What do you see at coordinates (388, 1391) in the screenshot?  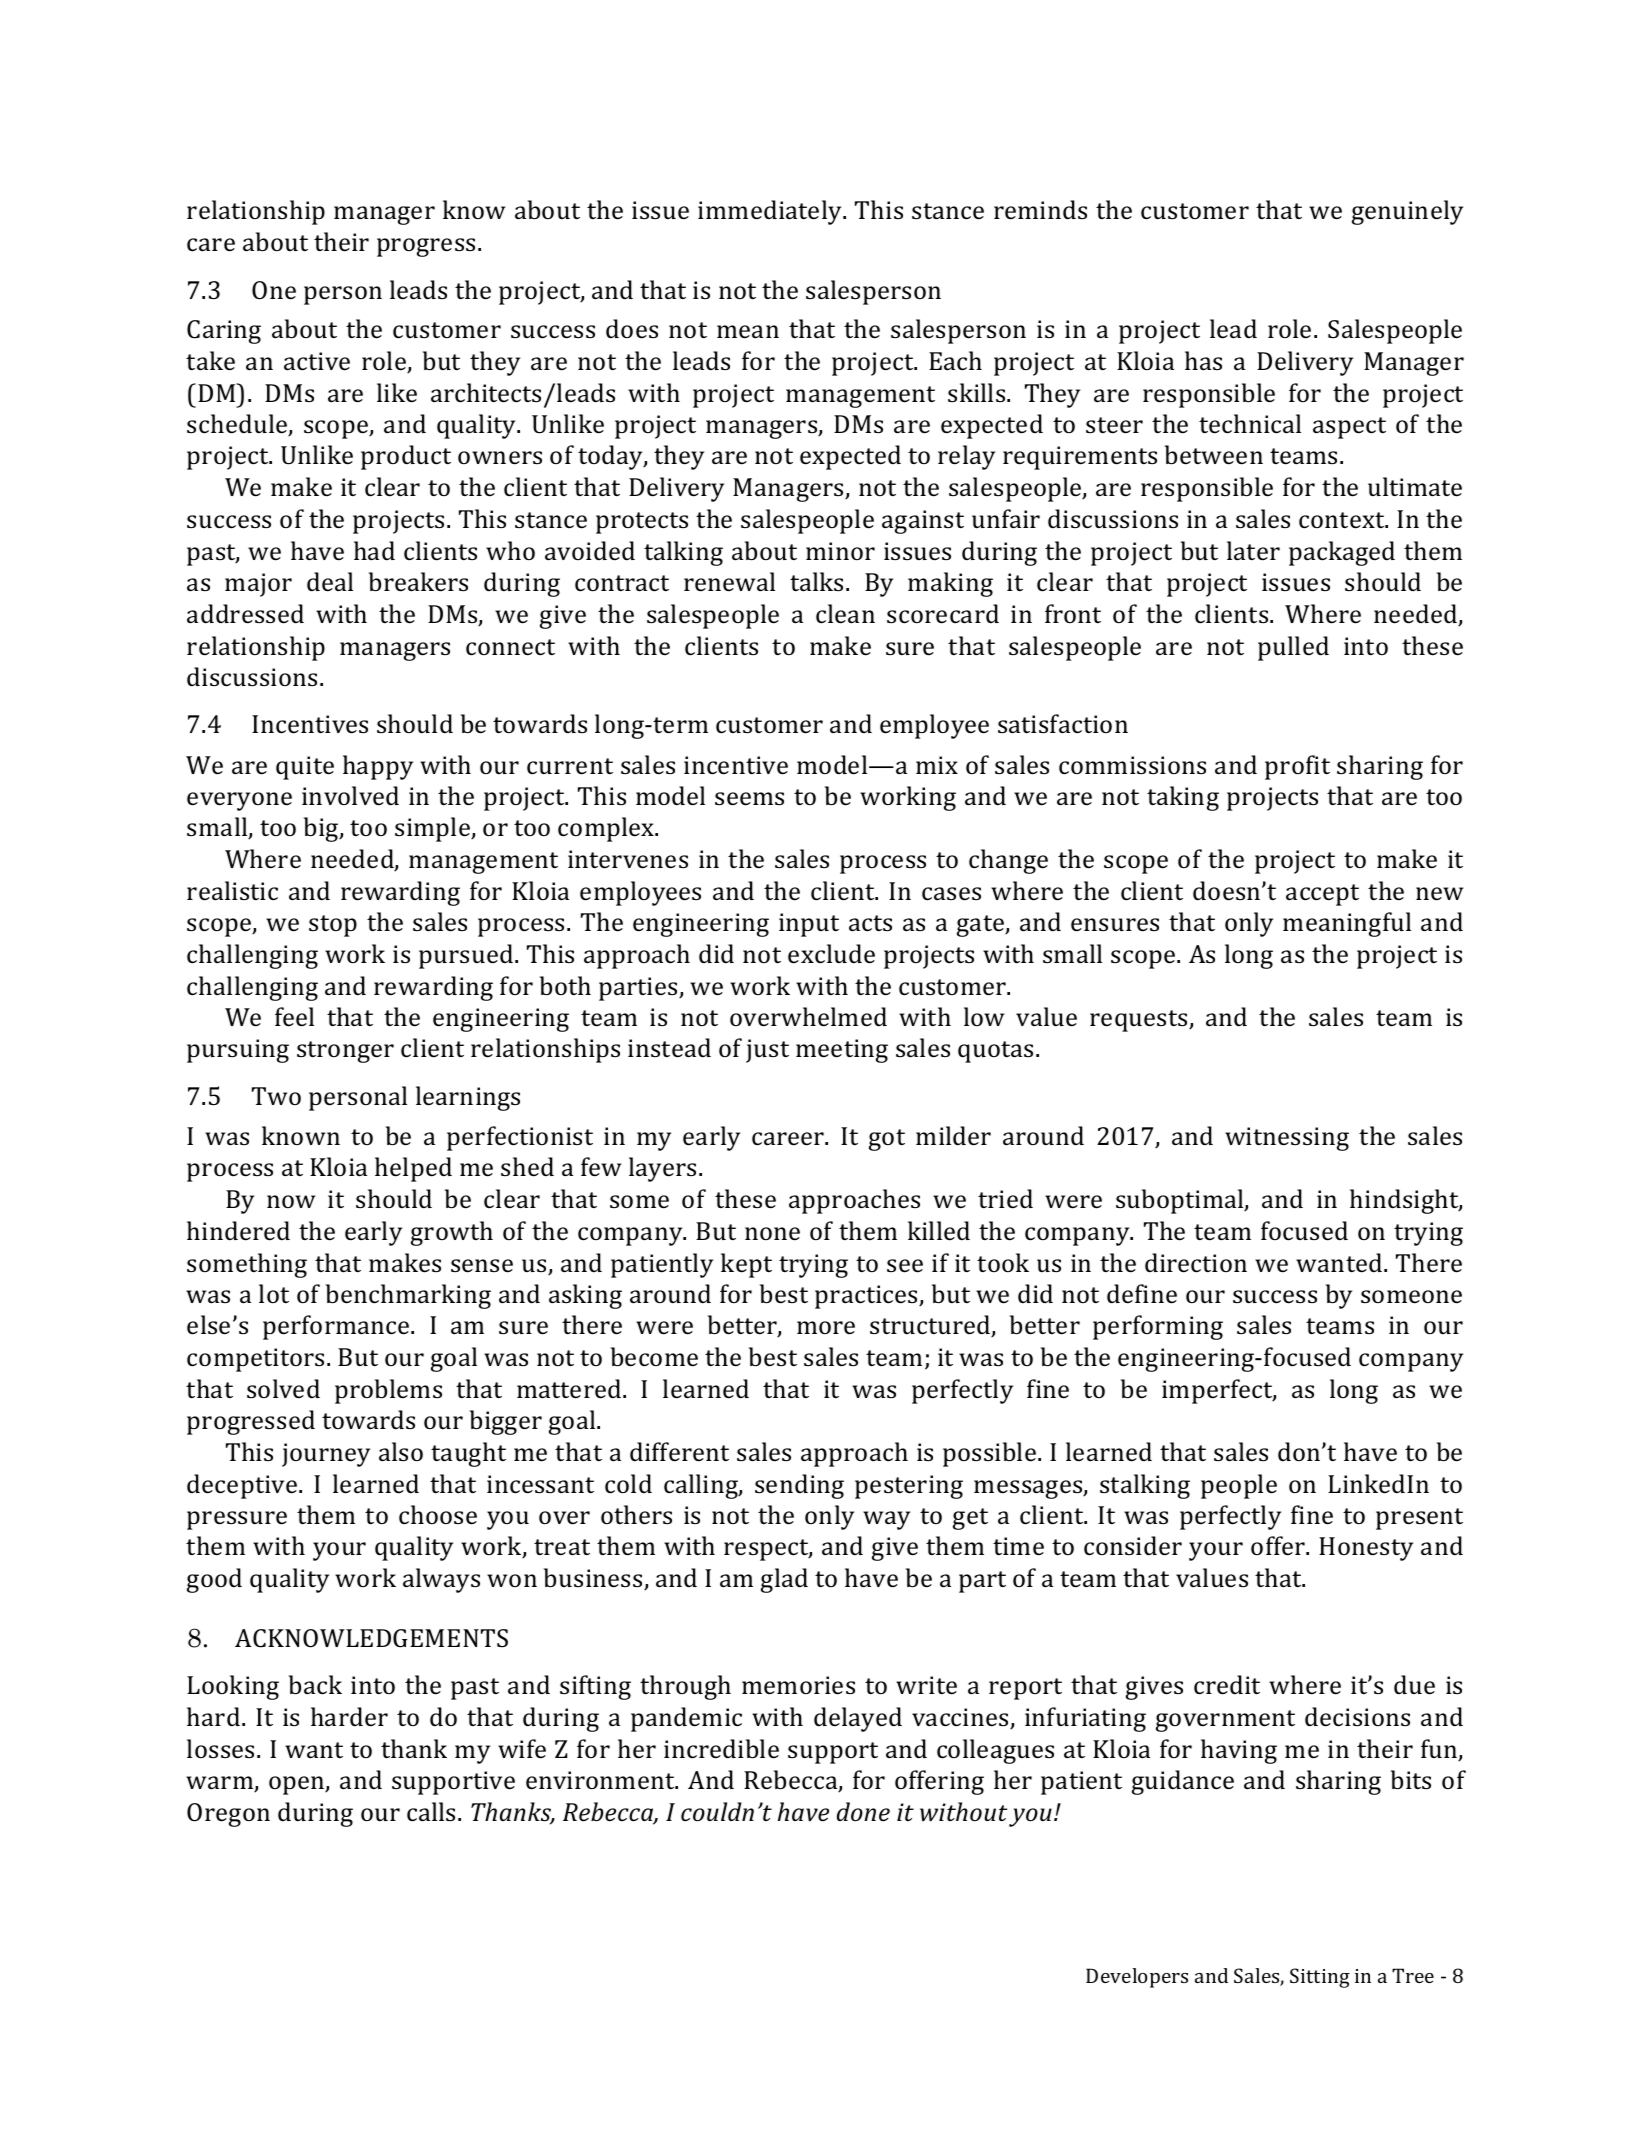 I see `problems` at bounding box center [388, 1391].
